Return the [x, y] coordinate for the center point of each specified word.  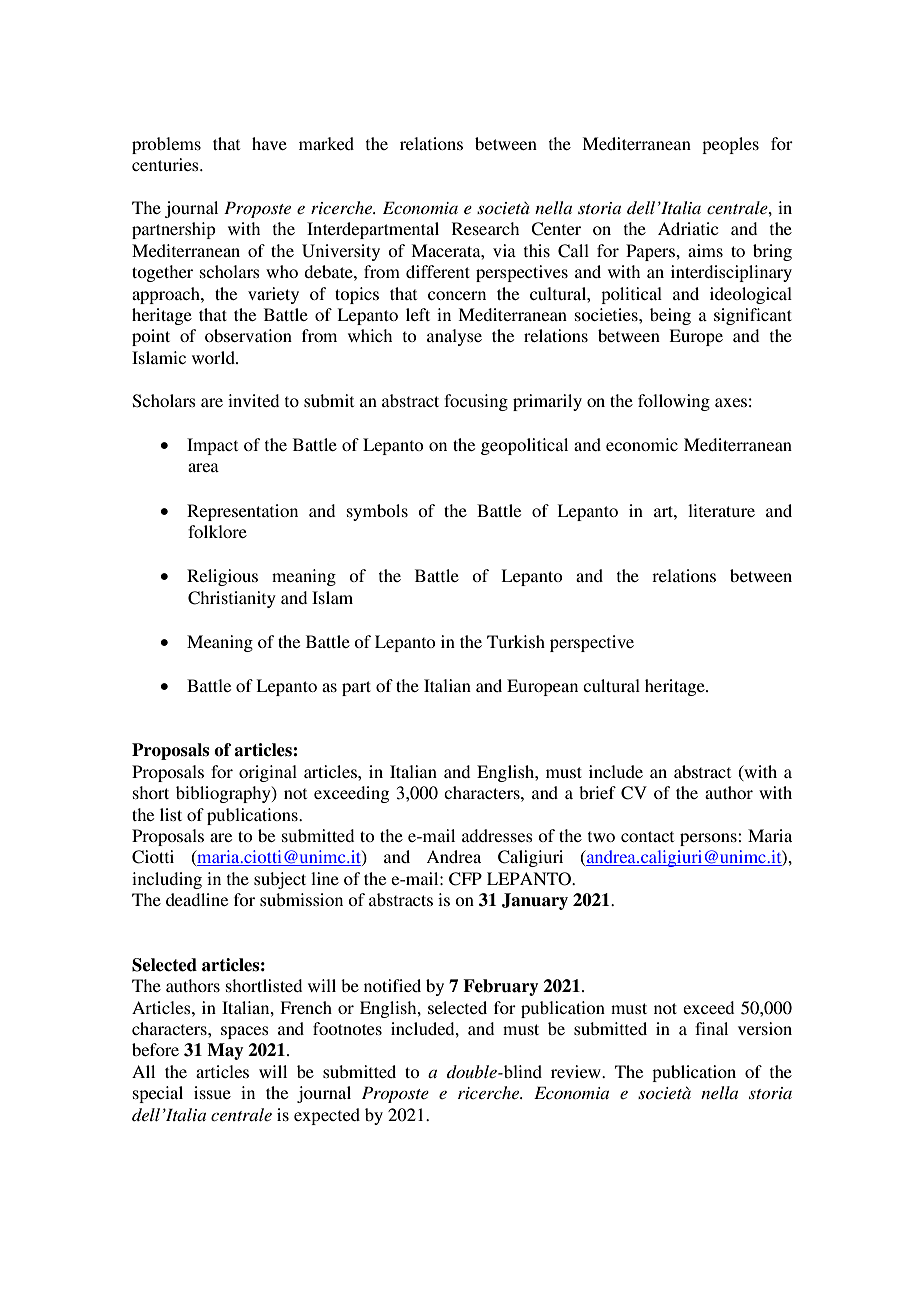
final [711, 1028]
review [577, 1071]
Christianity [232, 599]
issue [212, 1092]
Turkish [516, 641]
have [269, 143]
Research [485, 228]
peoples [730, 145]
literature [721, 510]
